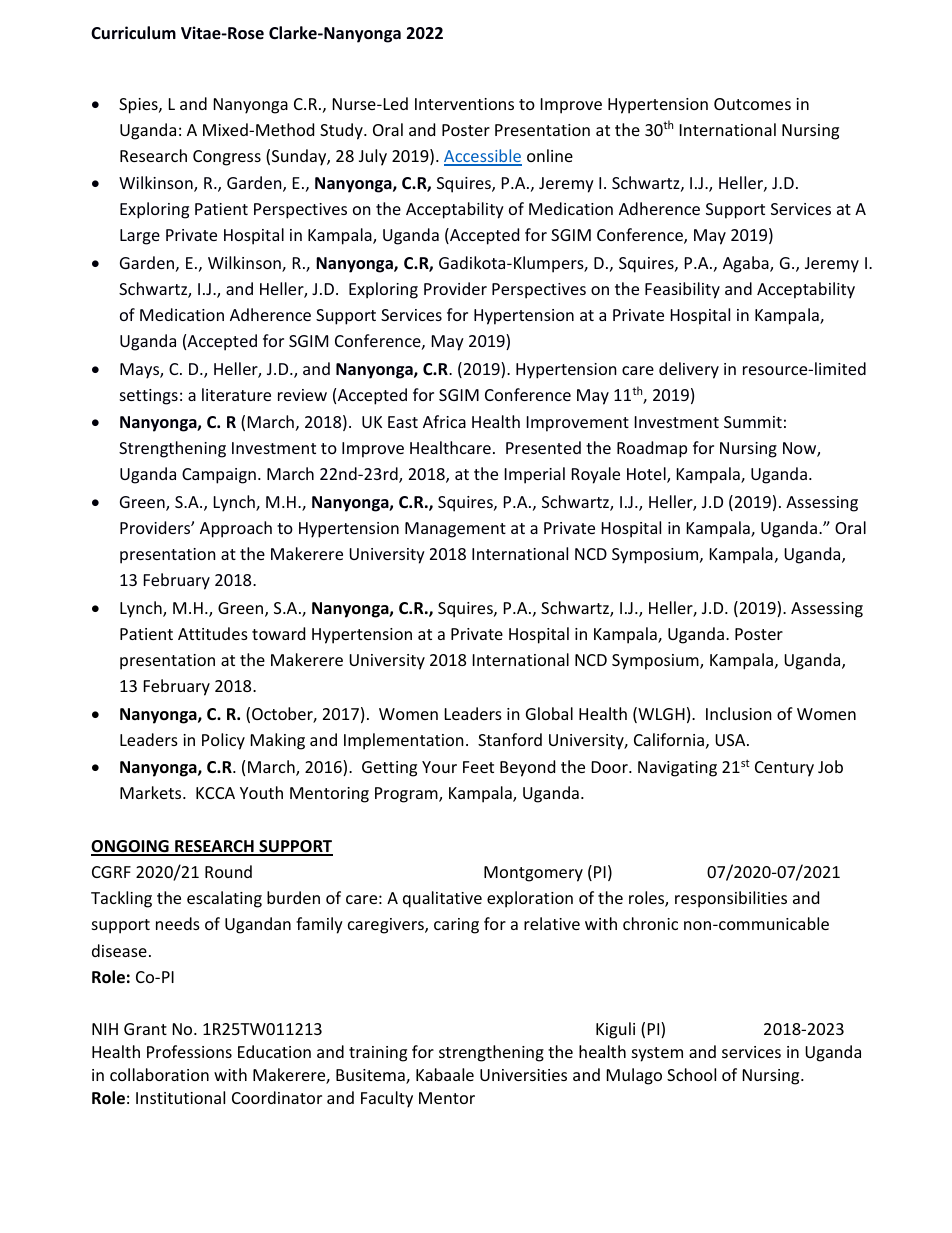  I want to click on Management, so click(455, 530).
